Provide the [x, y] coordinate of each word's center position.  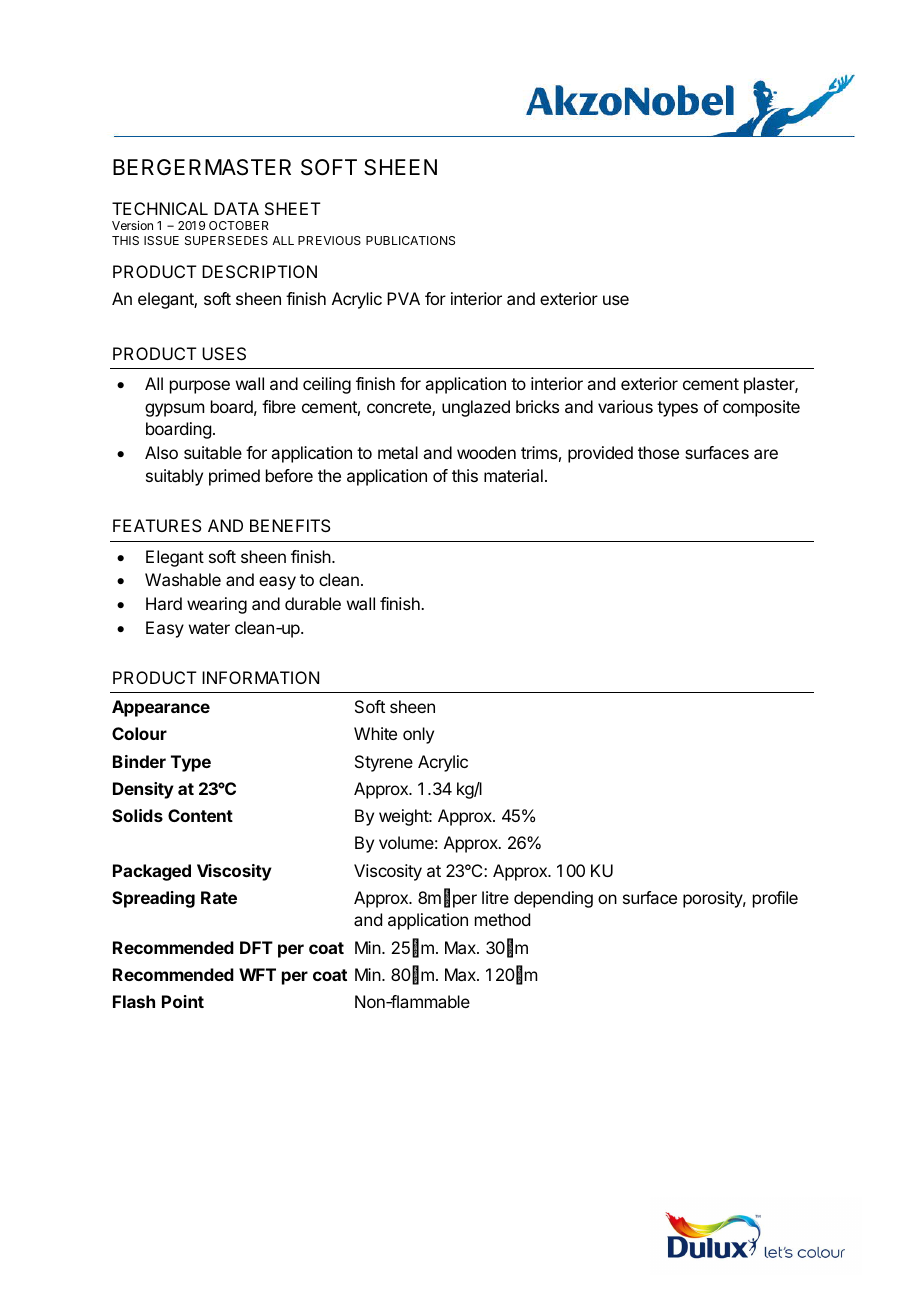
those [658, 452]
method [502, 919]
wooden [486, 452]
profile [775, 899]
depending [553, 899]
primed [234, 477]
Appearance [161, 708]
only [418, 735]
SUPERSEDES [226, 240]
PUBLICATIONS [410, 240]
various [625, 406]
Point [183, 1001]
